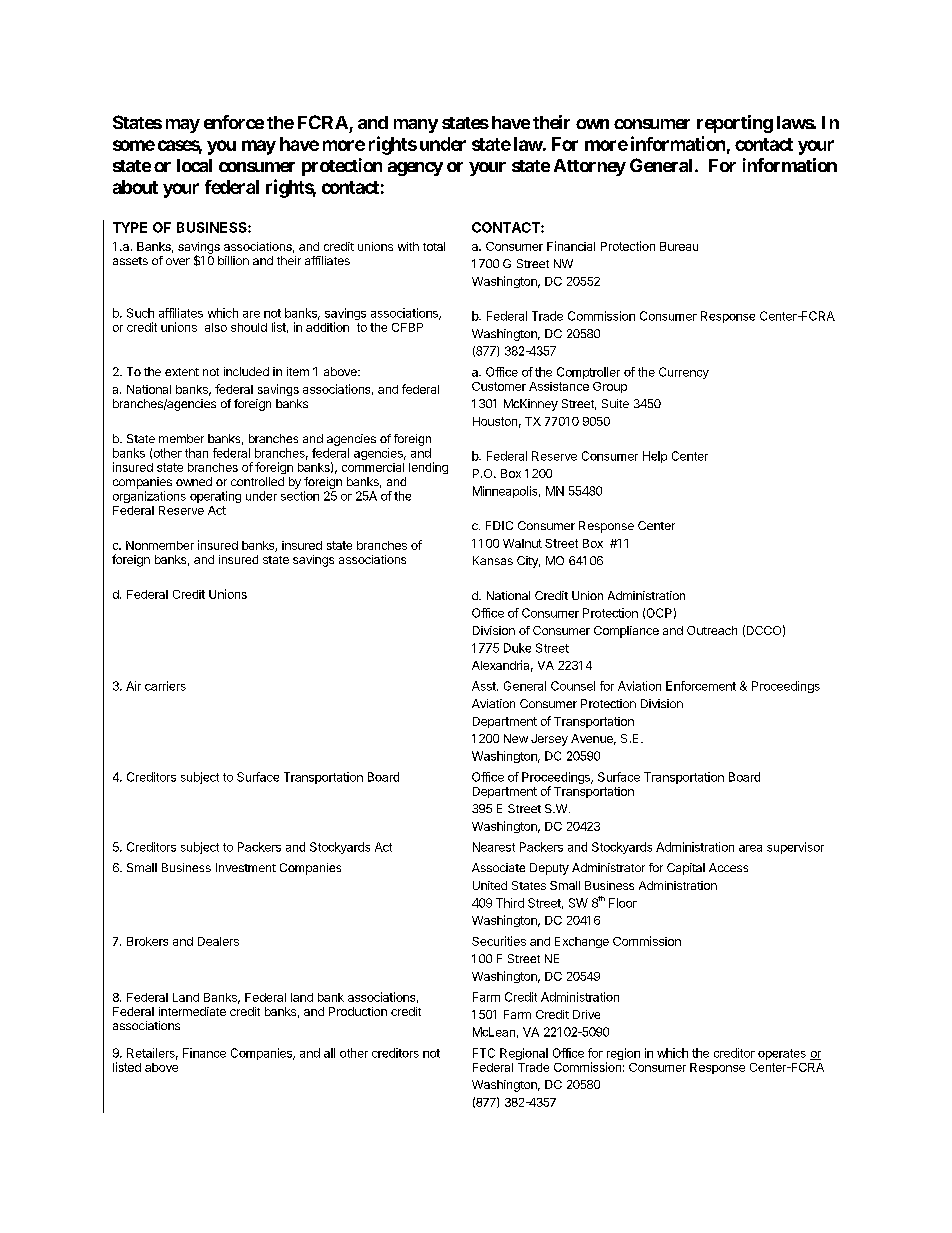 This page has width=952, height=1233. Describe the element at coordinates (196, 453) in the page. I see `than` at that location.
